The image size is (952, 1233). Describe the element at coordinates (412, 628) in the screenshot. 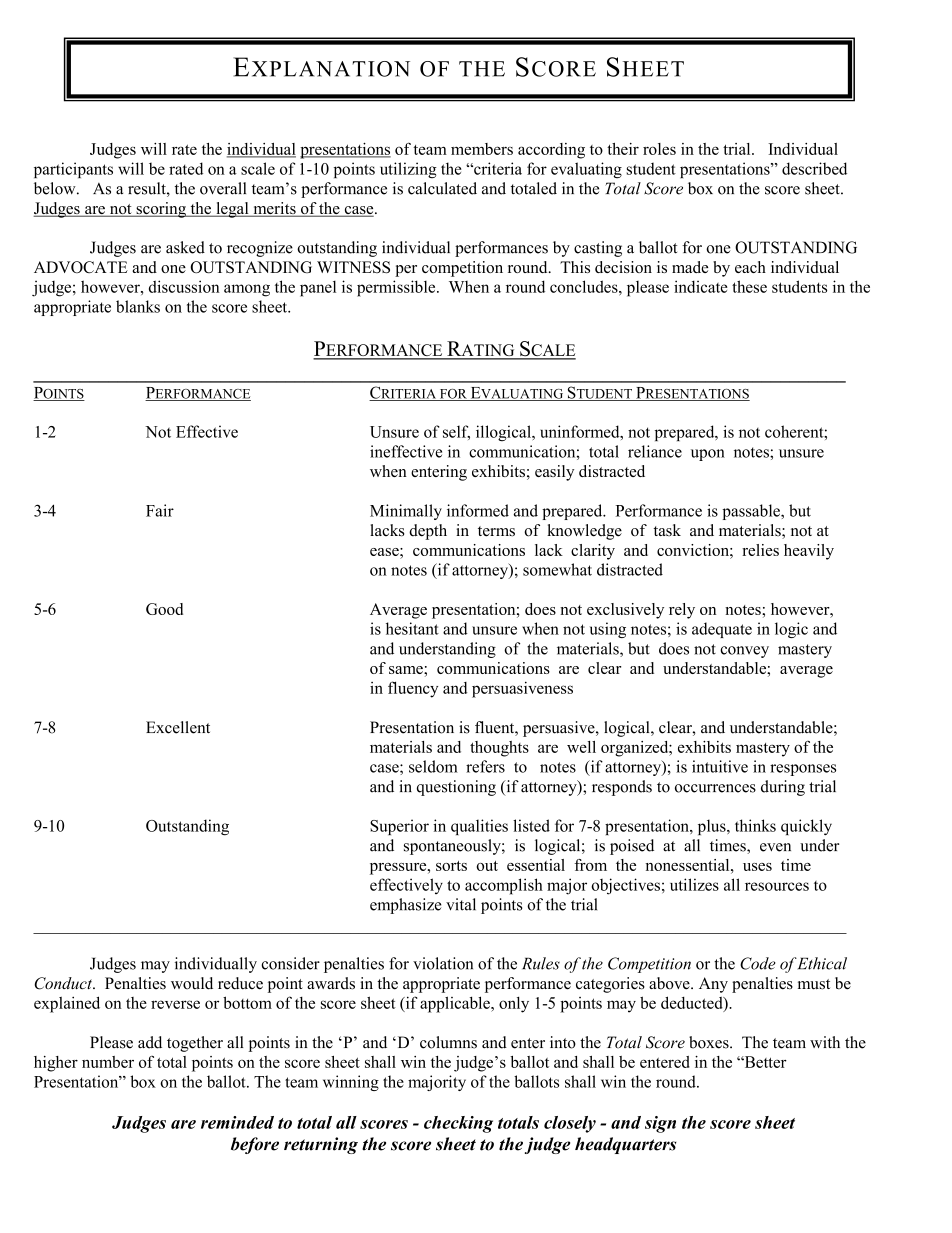

I see `hesitant` at that location.
